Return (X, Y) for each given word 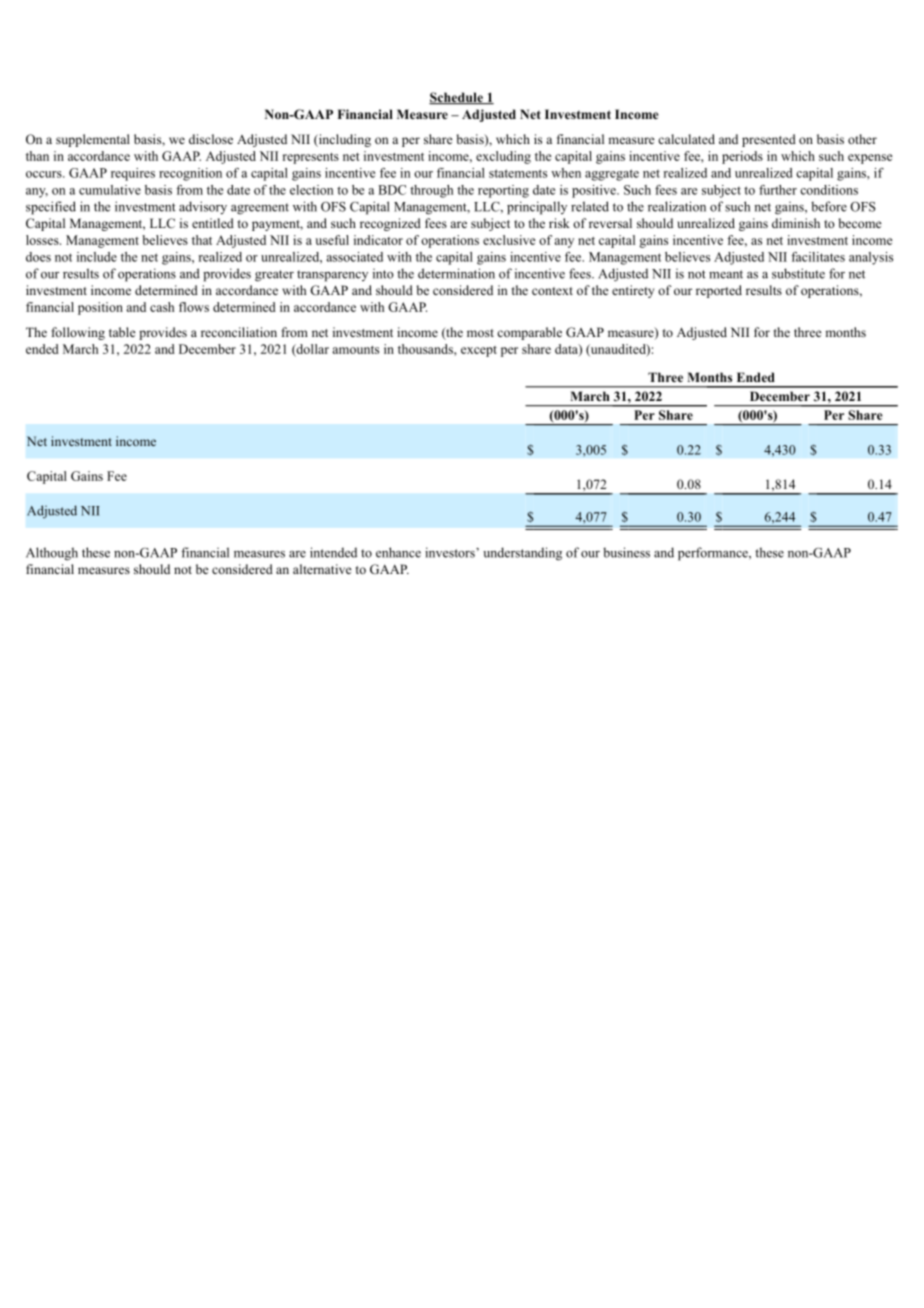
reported (719, 291)
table (122, 332)
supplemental (93, 140)
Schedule (457, 98)
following (78, 333)
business (626, 552)
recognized (390, 224)
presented (769, 140)
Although (52, 554)
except (479, 351)
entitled (213, 223)
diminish (796, 223)
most (480, 333)
